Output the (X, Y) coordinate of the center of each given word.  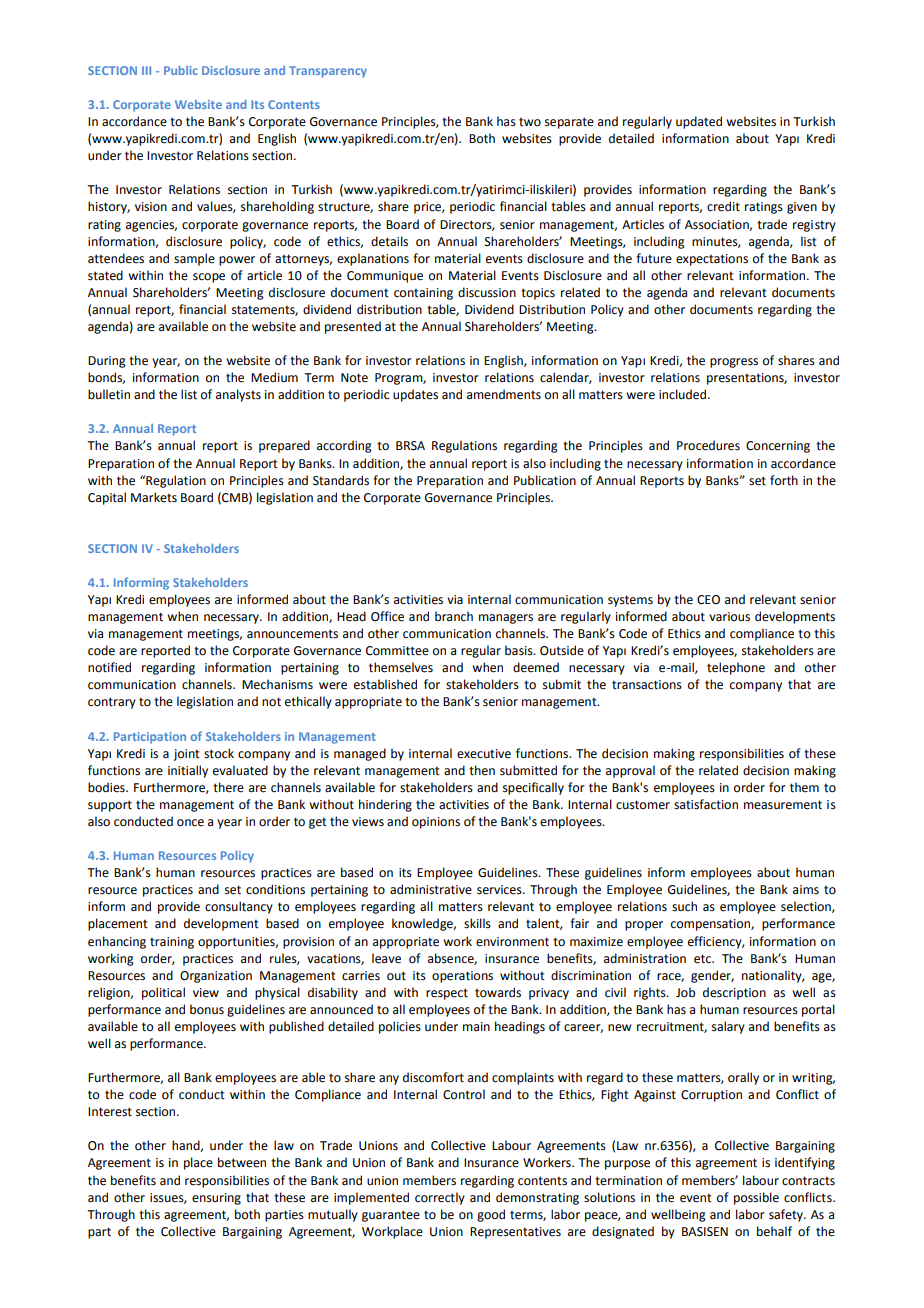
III (146, 70)
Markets (154, 497)
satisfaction (706, 804)
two (530, 122)
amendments (504, 394)
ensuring (216, 1199)
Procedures (708, 445)
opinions (436, 823)
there (228, 787)
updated (699, 122)
